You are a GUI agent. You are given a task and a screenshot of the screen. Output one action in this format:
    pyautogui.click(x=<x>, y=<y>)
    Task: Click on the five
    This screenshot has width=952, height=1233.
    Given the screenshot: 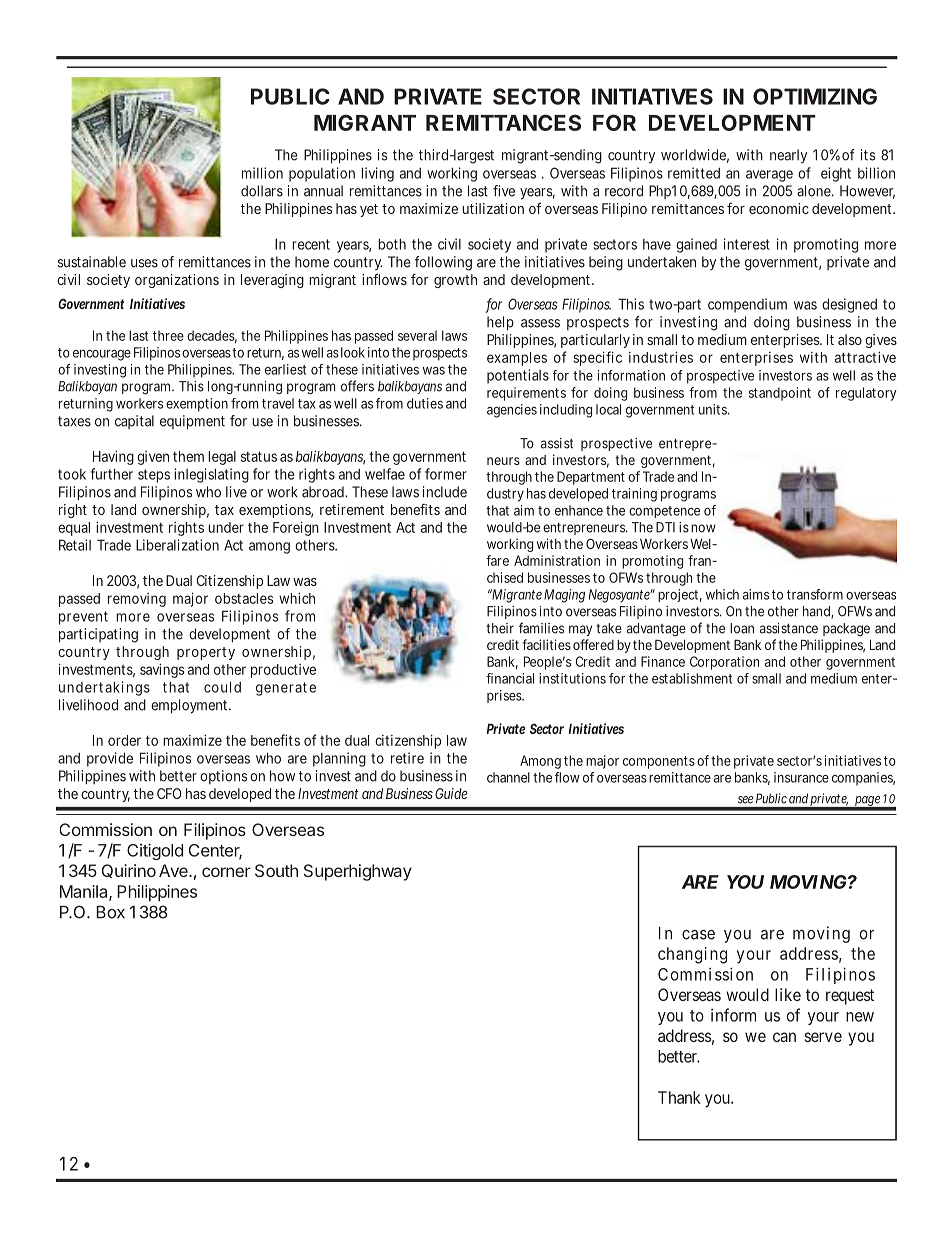 What is the action you would take?
    pyautogui.click(x=504, y=191)
